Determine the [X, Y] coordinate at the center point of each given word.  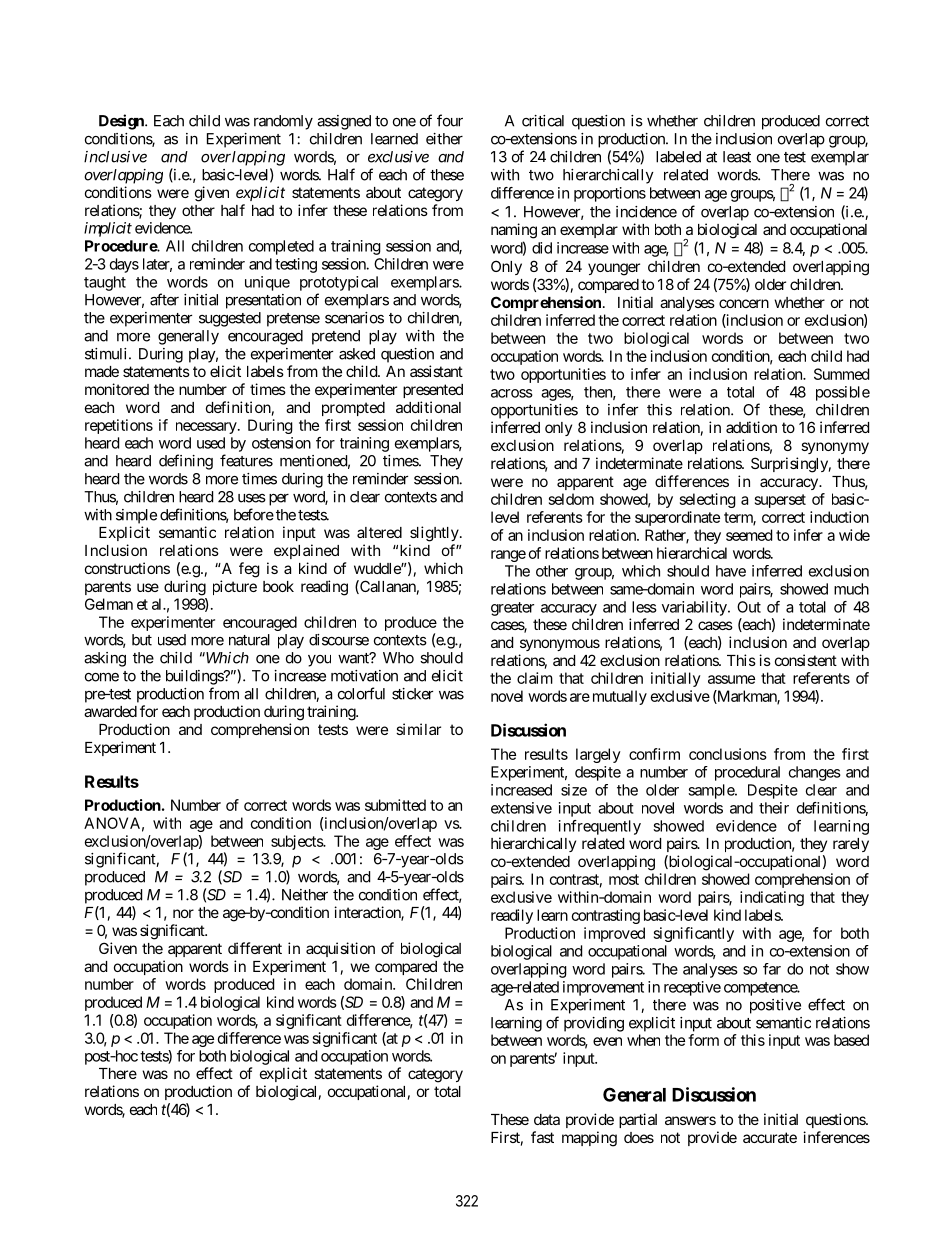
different [255, 948]
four [450, 120]
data [547, 1119]
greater [512, 609]
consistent [806, 660]
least [737, 157]
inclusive [115, 157]
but [142, 640]
